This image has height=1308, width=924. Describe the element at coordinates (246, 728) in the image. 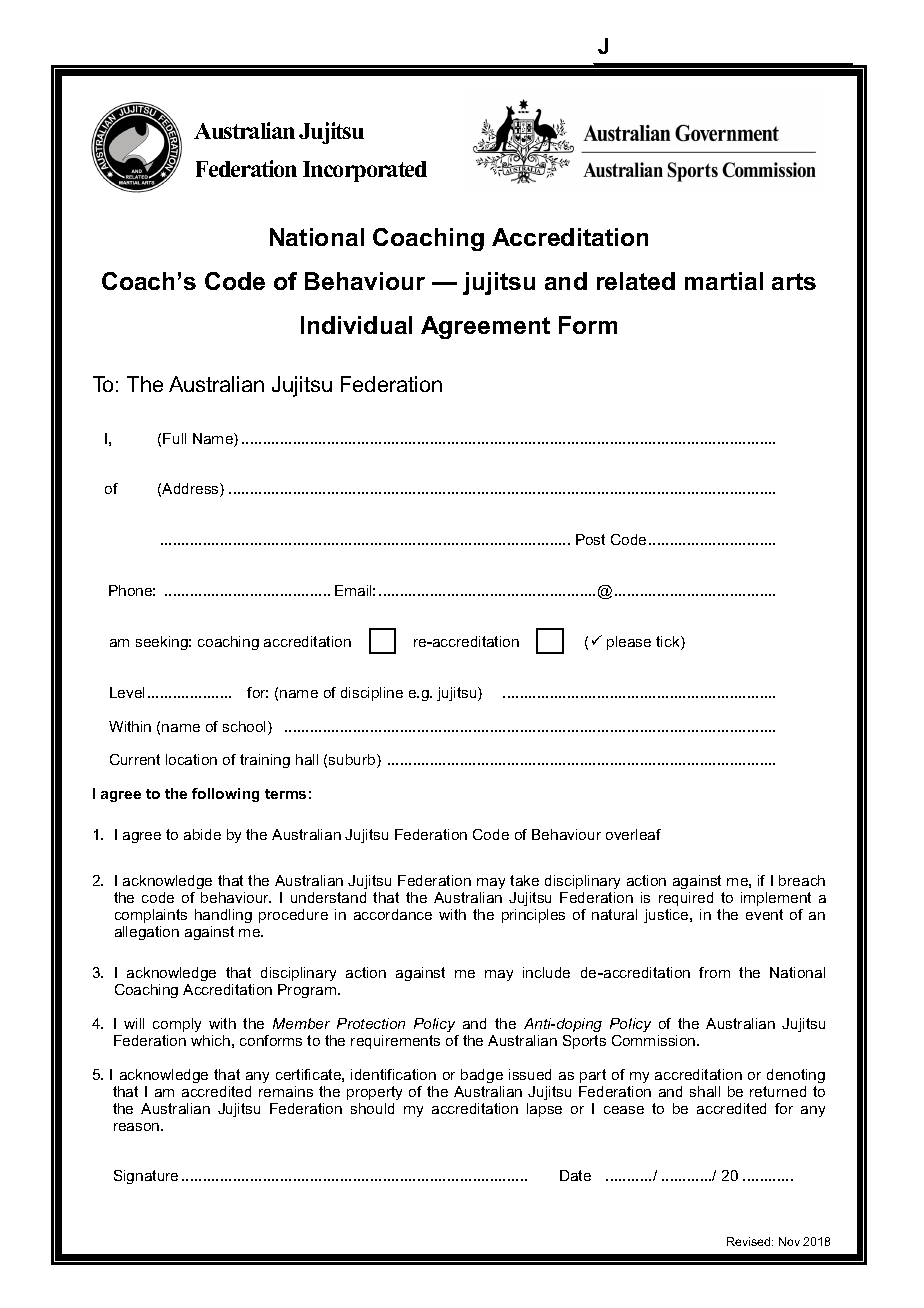

I see `school` at that location.
